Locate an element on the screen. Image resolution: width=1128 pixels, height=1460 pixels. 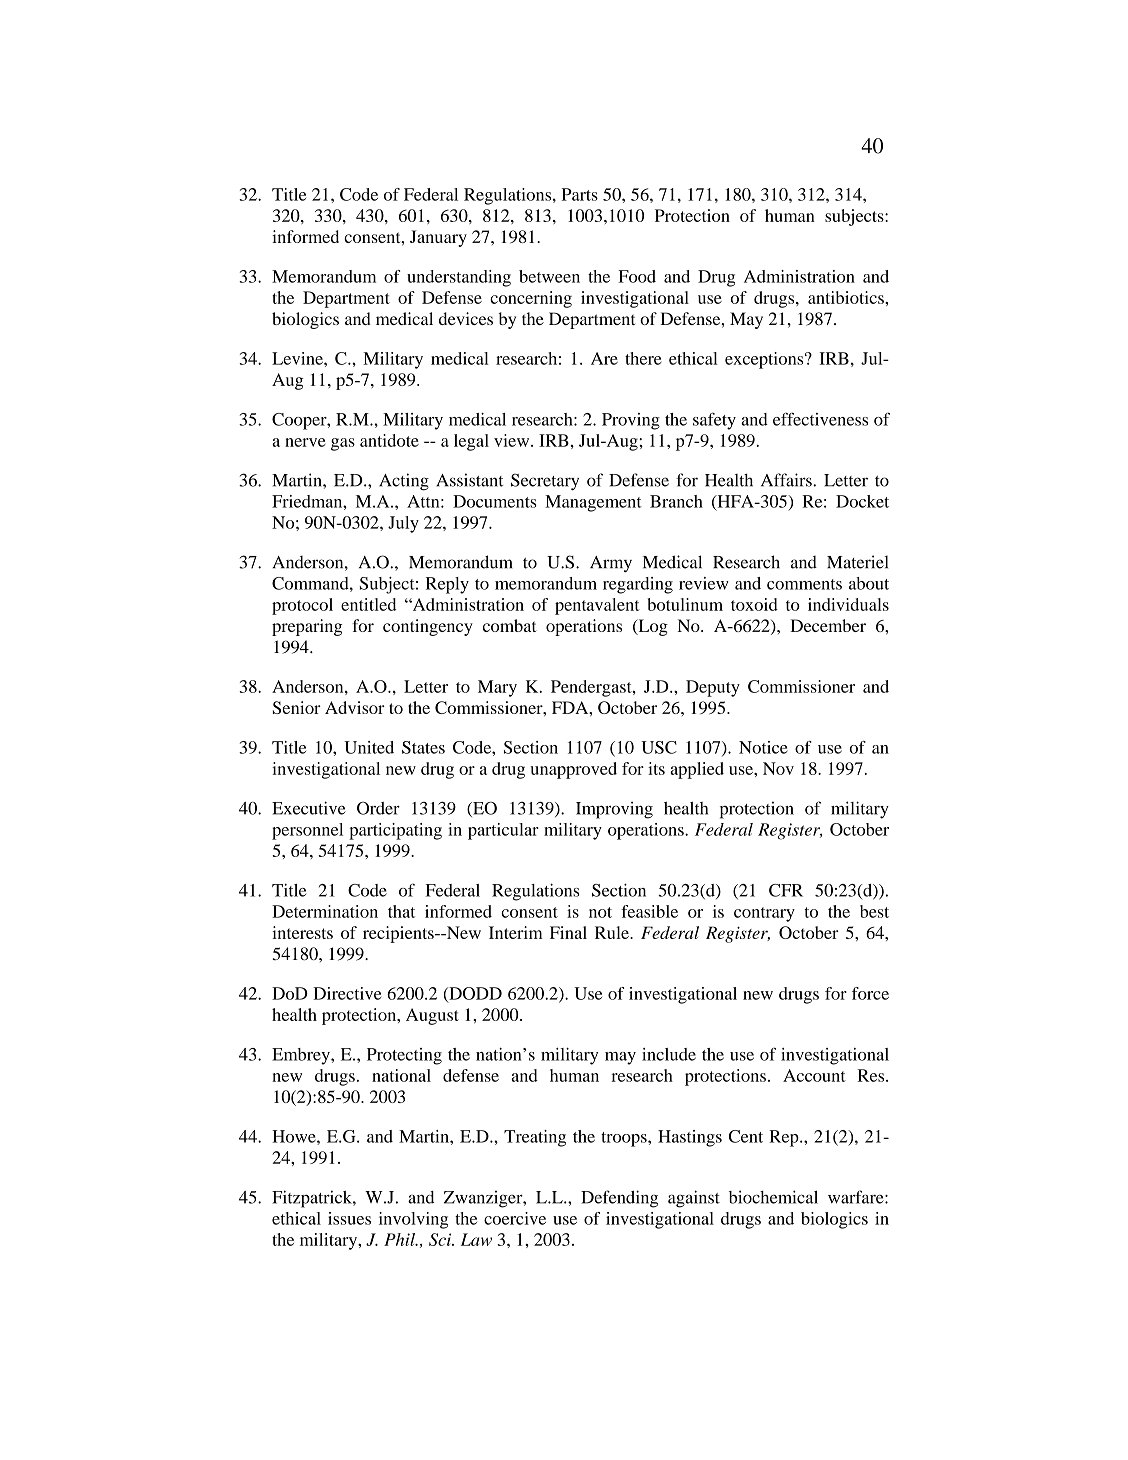
antibiotics is located at coordinates (847, 297).
